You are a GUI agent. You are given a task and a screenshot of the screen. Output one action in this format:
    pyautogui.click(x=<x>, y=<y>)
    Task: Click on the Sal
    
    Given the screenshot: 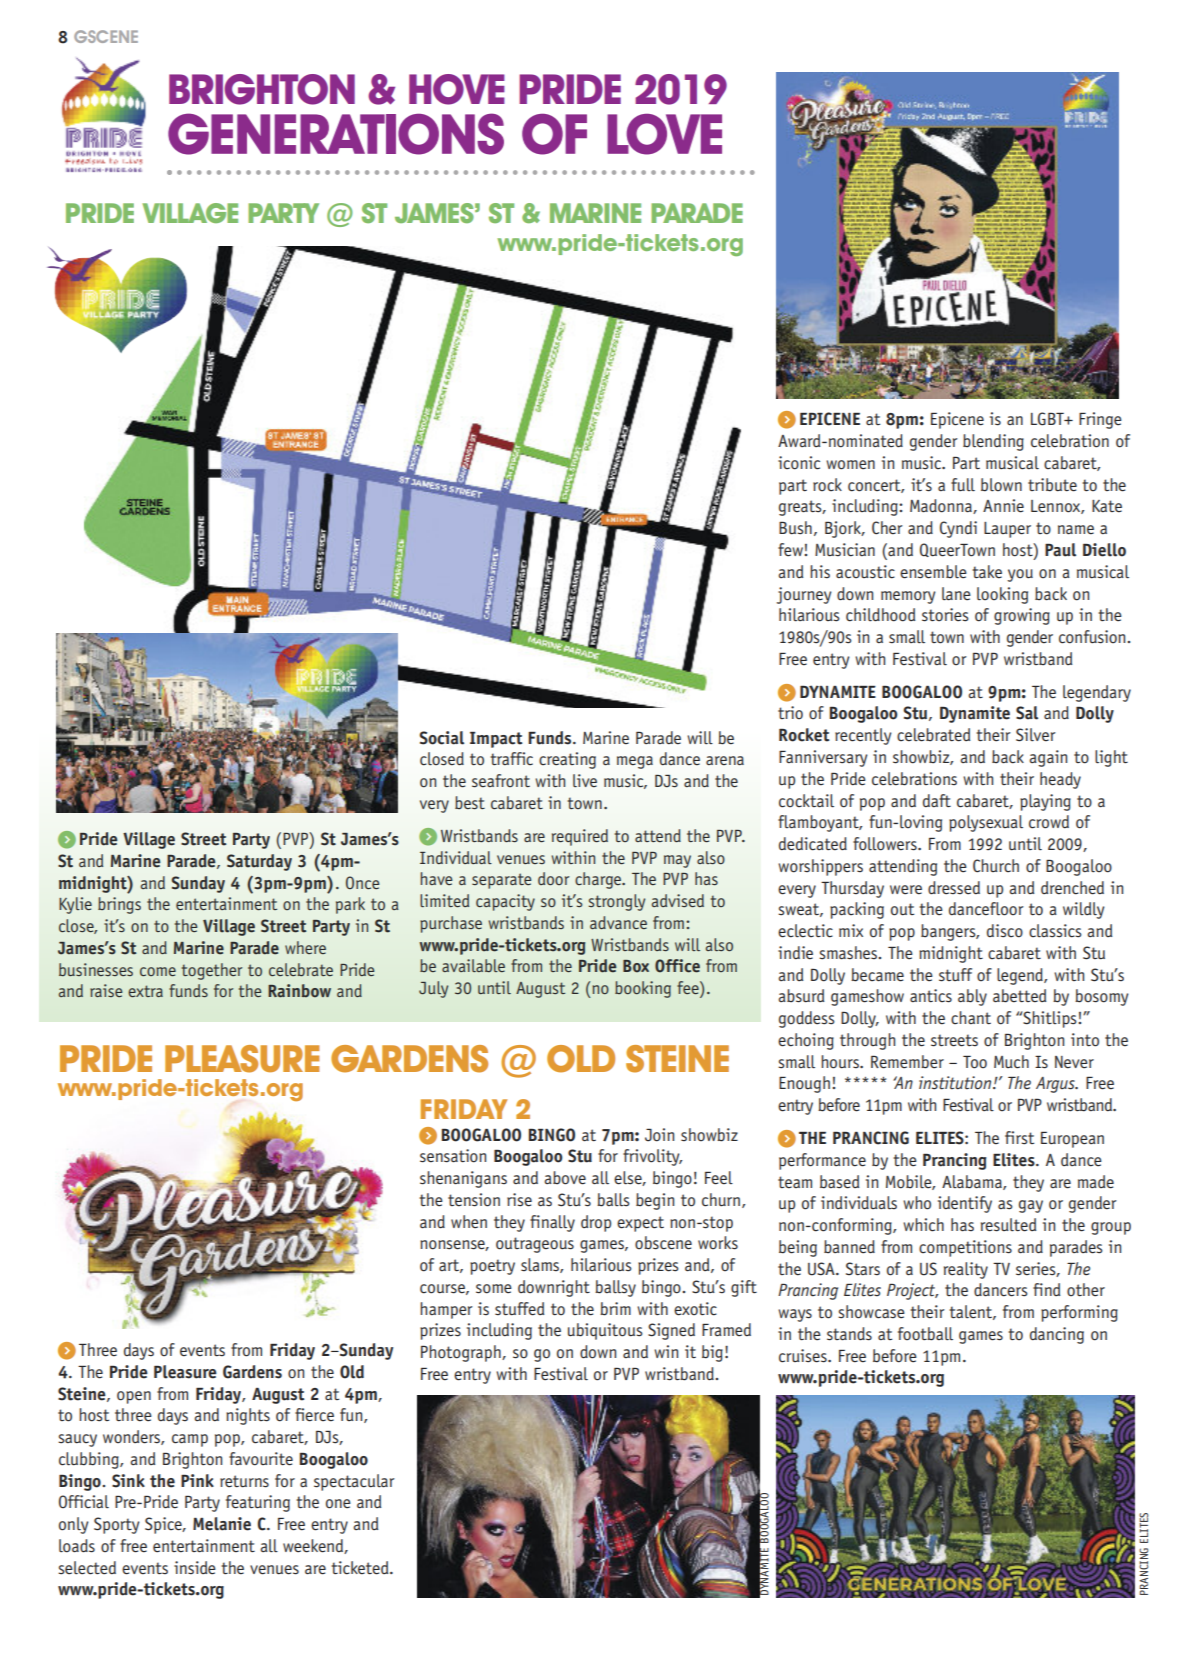 What is the action you would take?
    pyautogui.click(x=1027, y=713)
